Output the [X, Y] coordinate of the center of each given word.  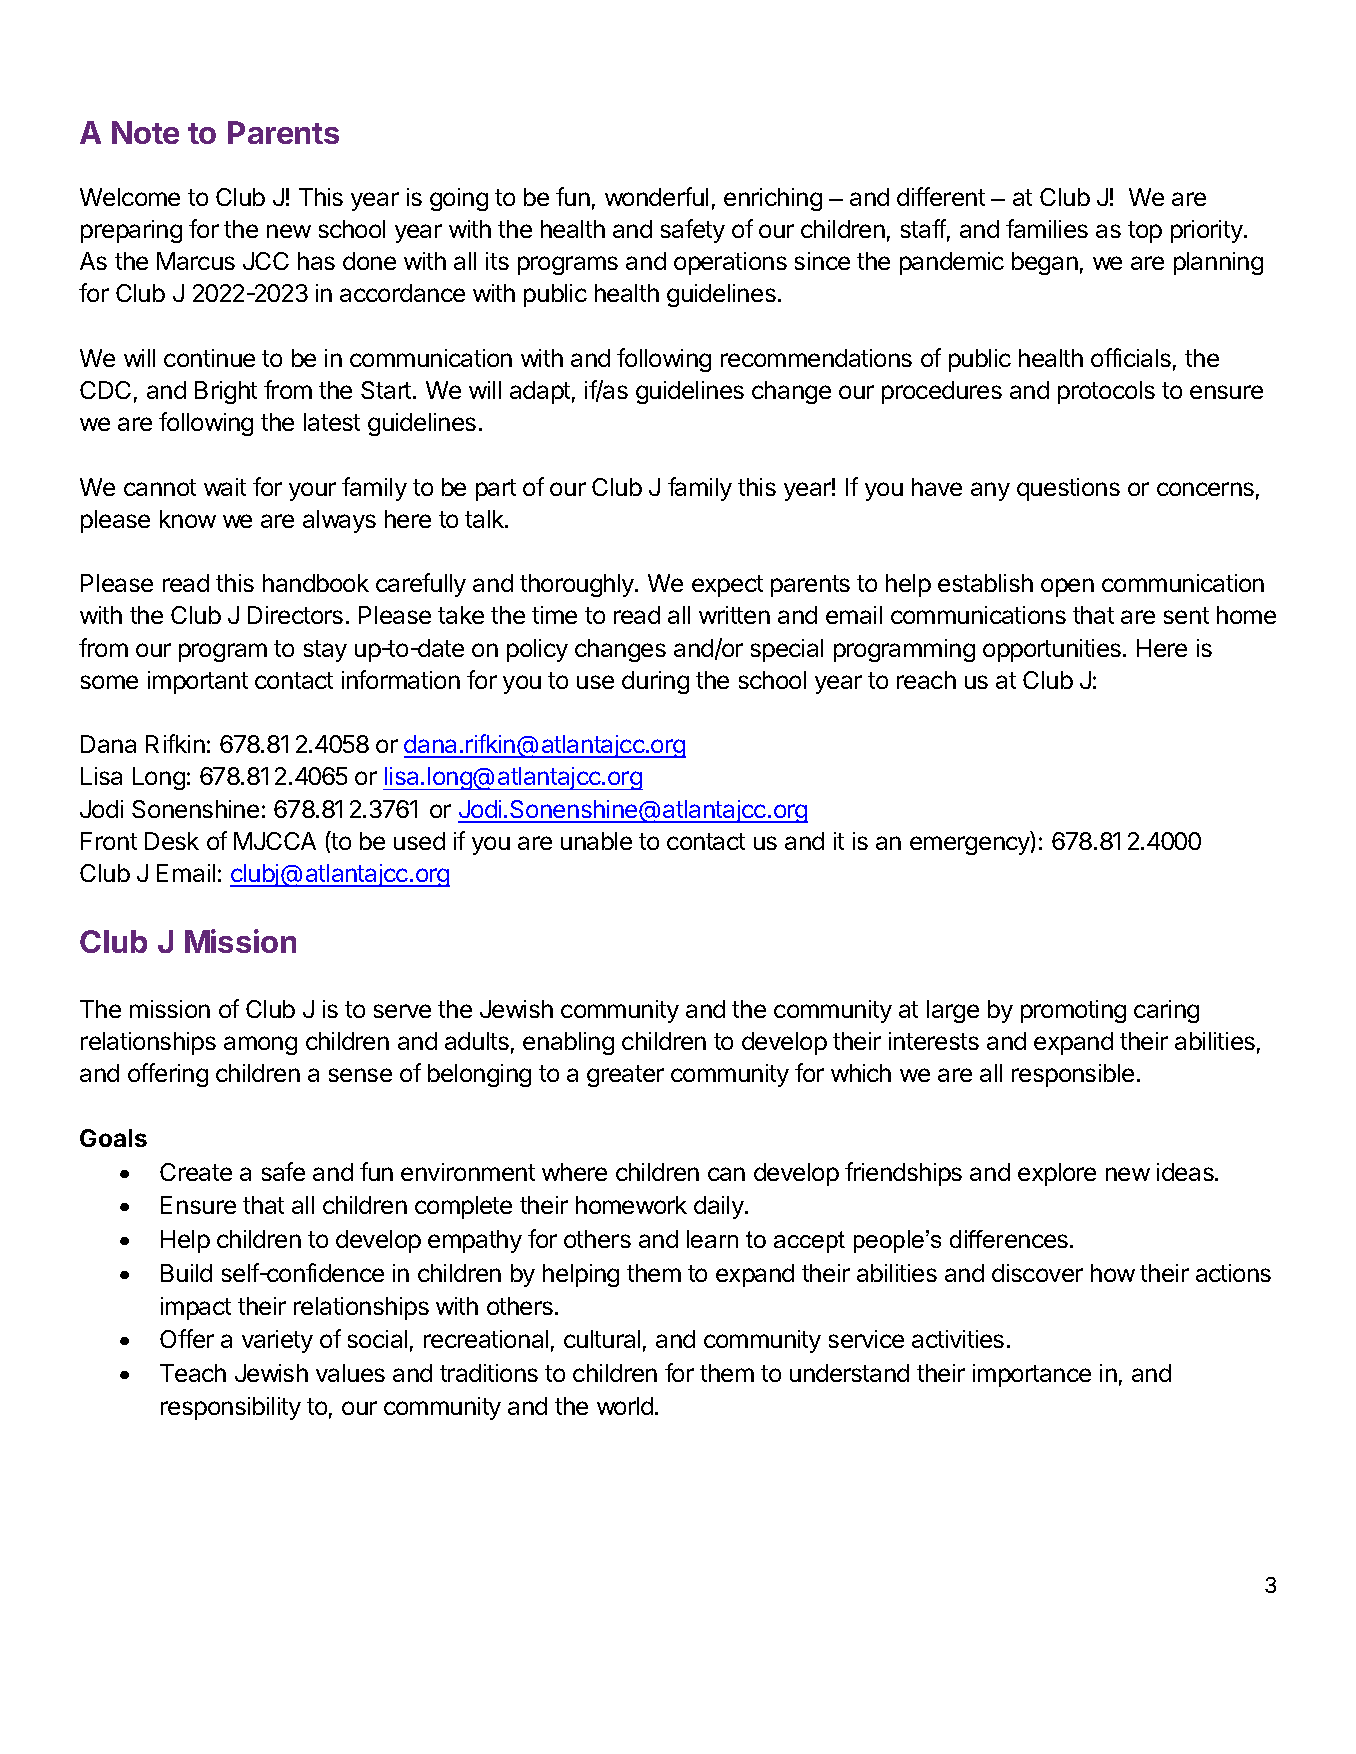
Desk [172, 841]
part [496, 490]
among [260, 1045]
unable [596, 841]
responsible [1073, 1075]
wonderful [656, 196]
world [625, 1406]
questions [1068, 489]
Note [145, 132]
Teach [193, 1373]
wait [225, 487]
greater [625, 1076]
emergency [971, 845]
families [1047, 228]
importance [1032, 1375]
